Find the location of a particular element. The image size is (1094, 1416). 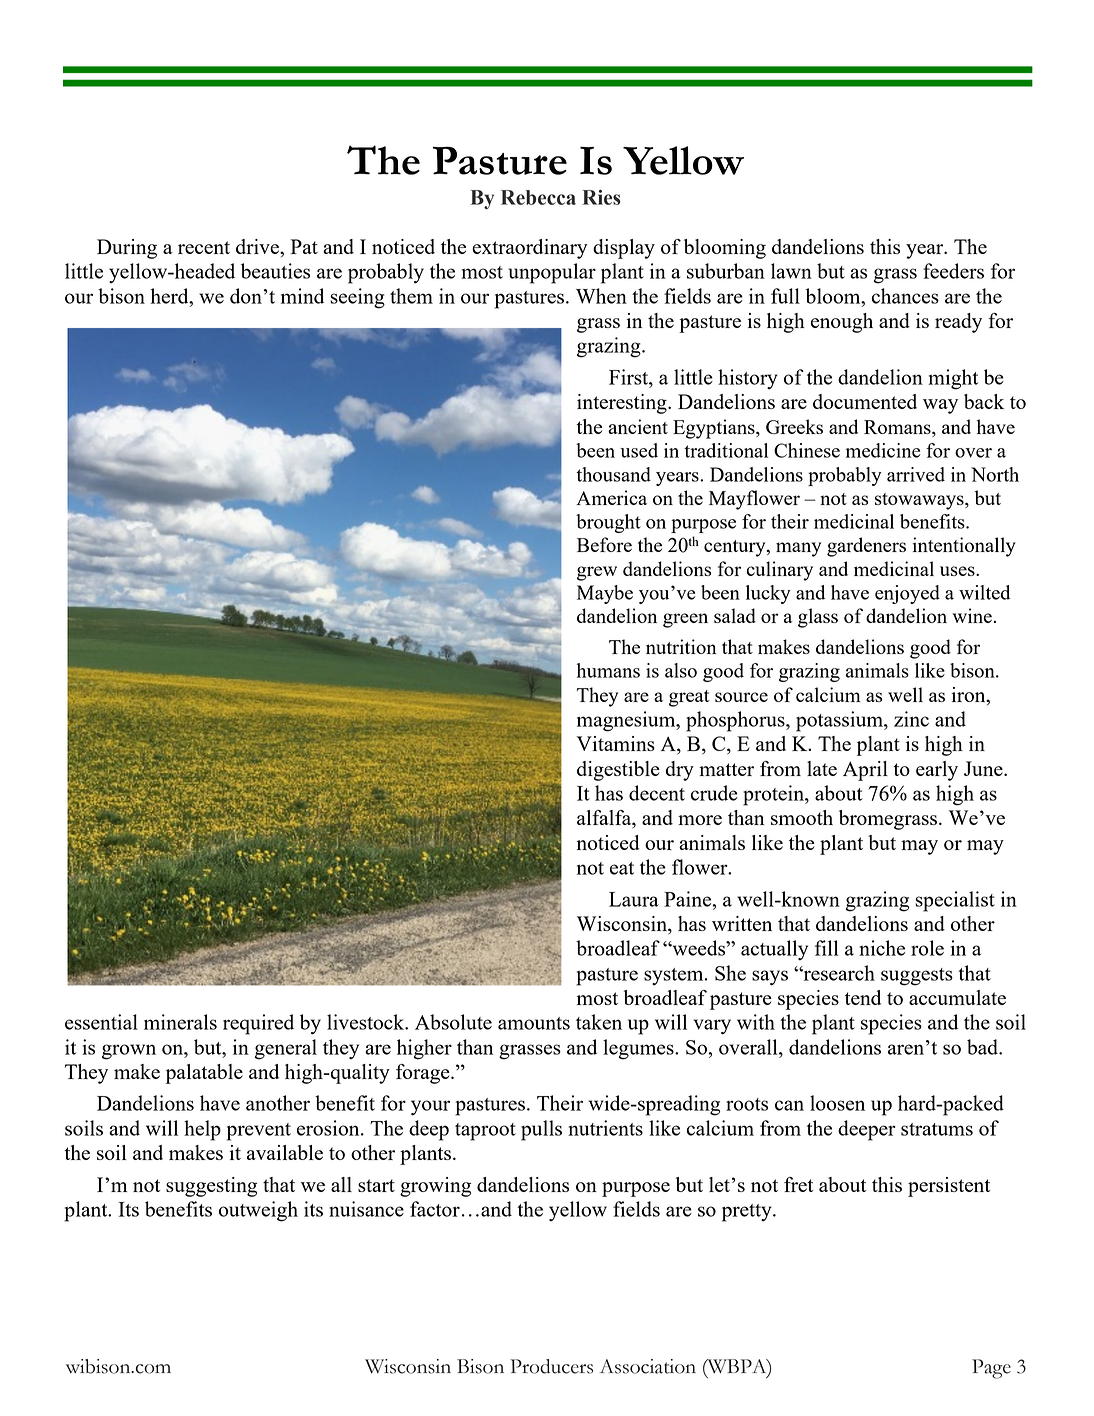

brought is located at coordinates (608, 523).
